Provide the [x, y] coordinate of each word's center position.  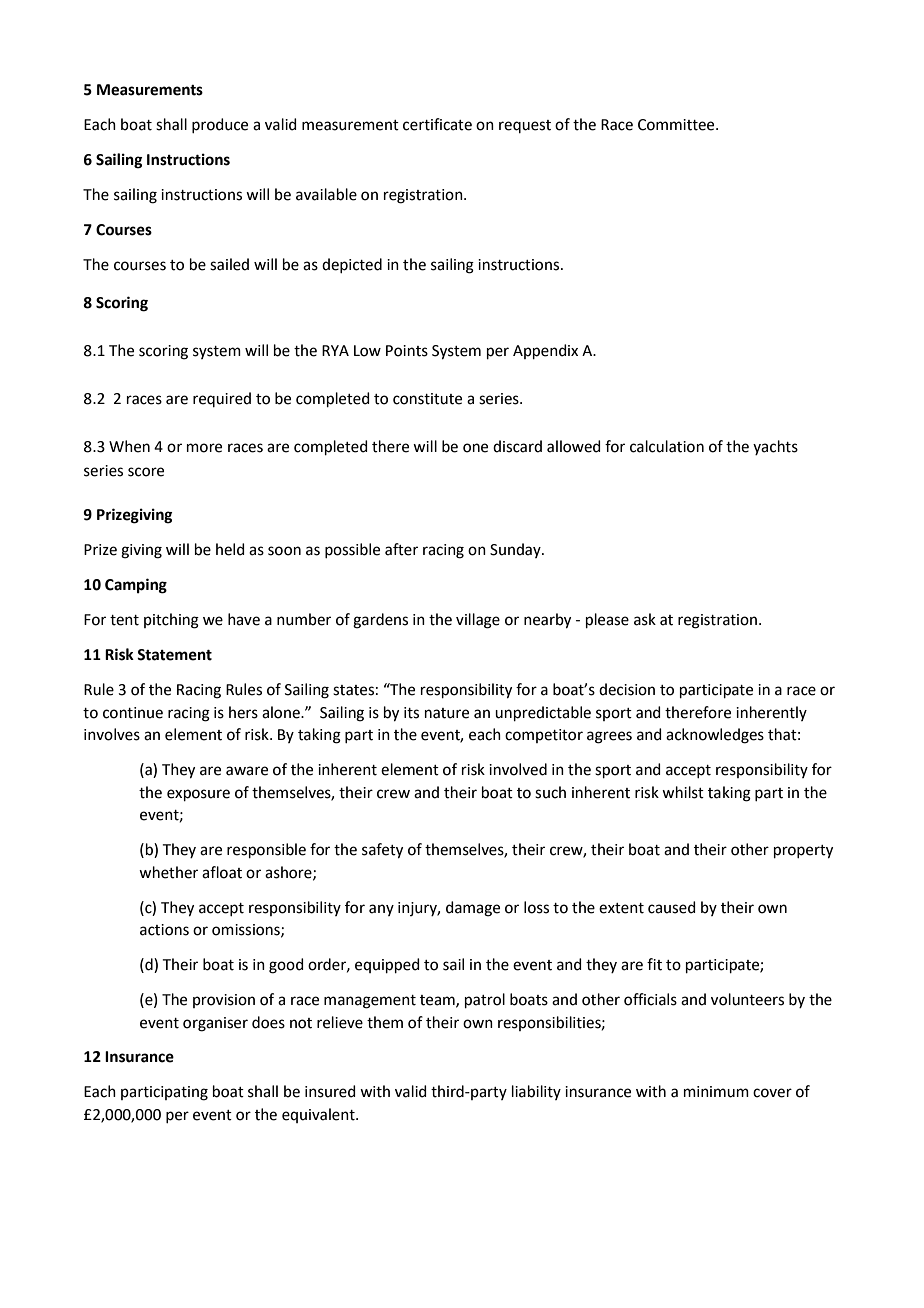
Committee [677, 125]
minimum [716, 1092]
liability [536, 1092]
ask [645, 619]
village [478, 621]
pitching [171, 621]
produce [220, 125]
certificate [437, 124]
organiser [215, 1024]
